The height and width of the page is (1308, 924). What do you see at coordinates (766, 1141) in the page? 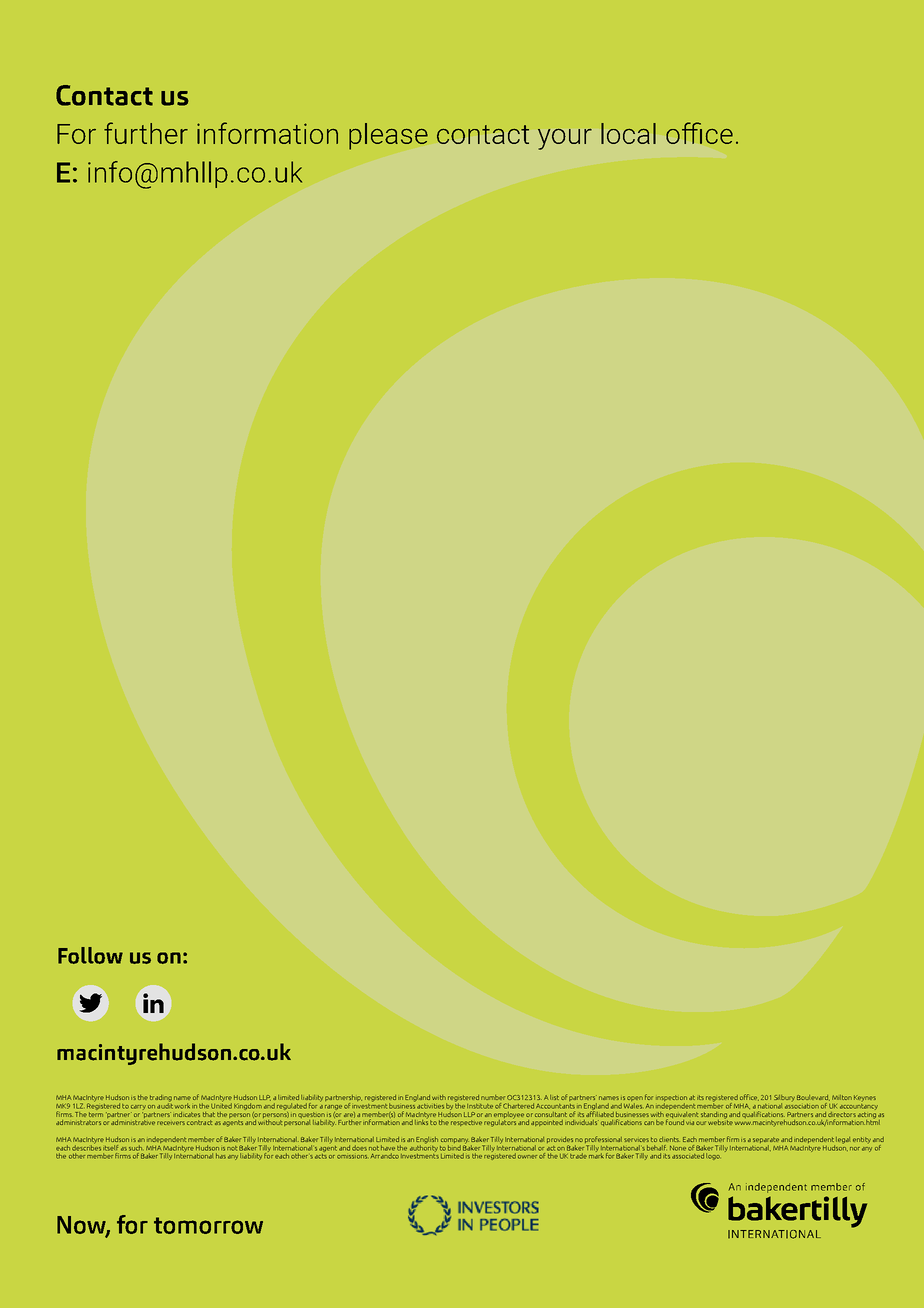
I see `separate` at bounding box center [766, 1141].
